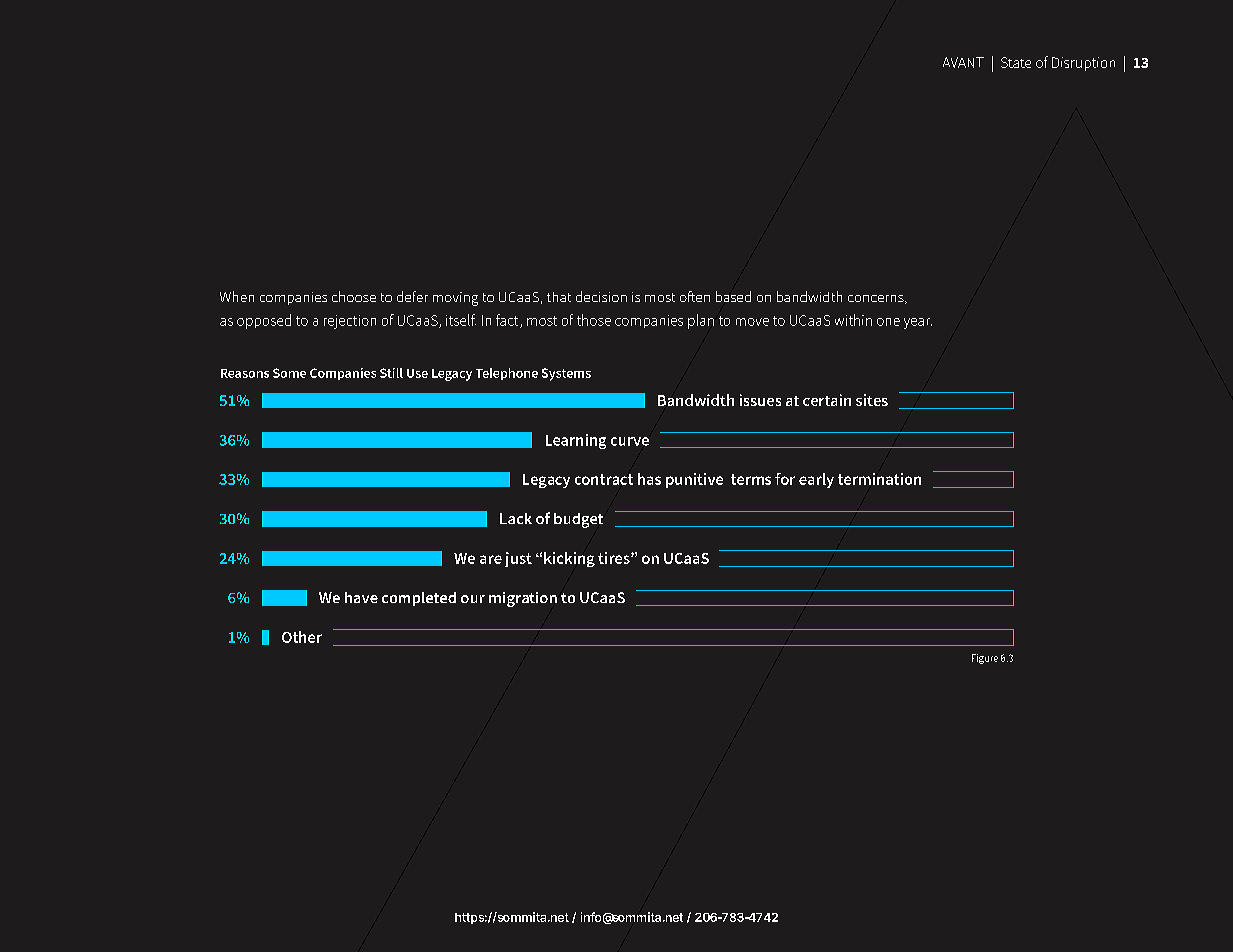  I want to click on defer, so click(412, 296).
